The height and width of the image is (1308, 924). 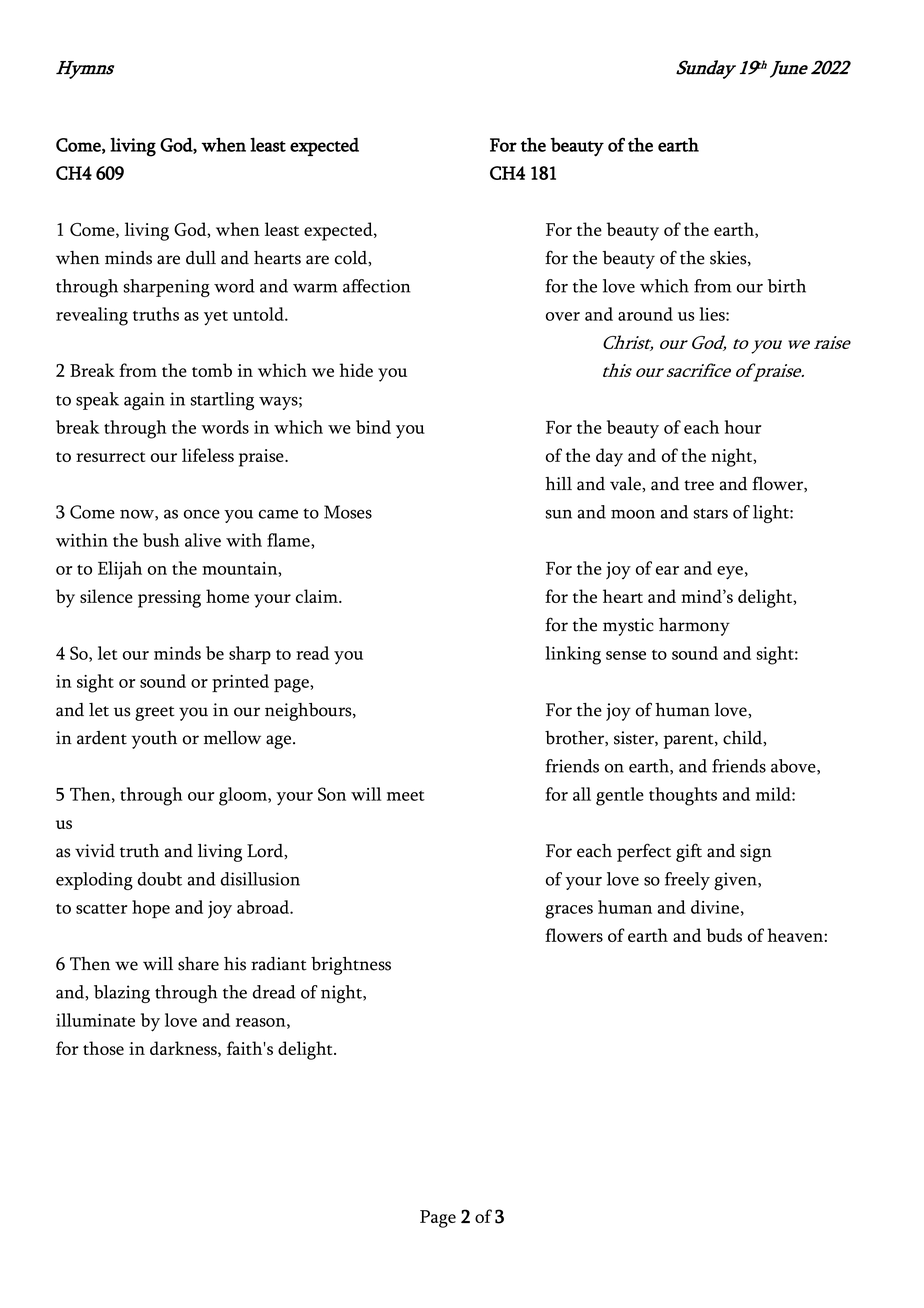 What do you see at coordinates (122, 994) in the image?
I see `blazing` at bounding box center [122, 994].
